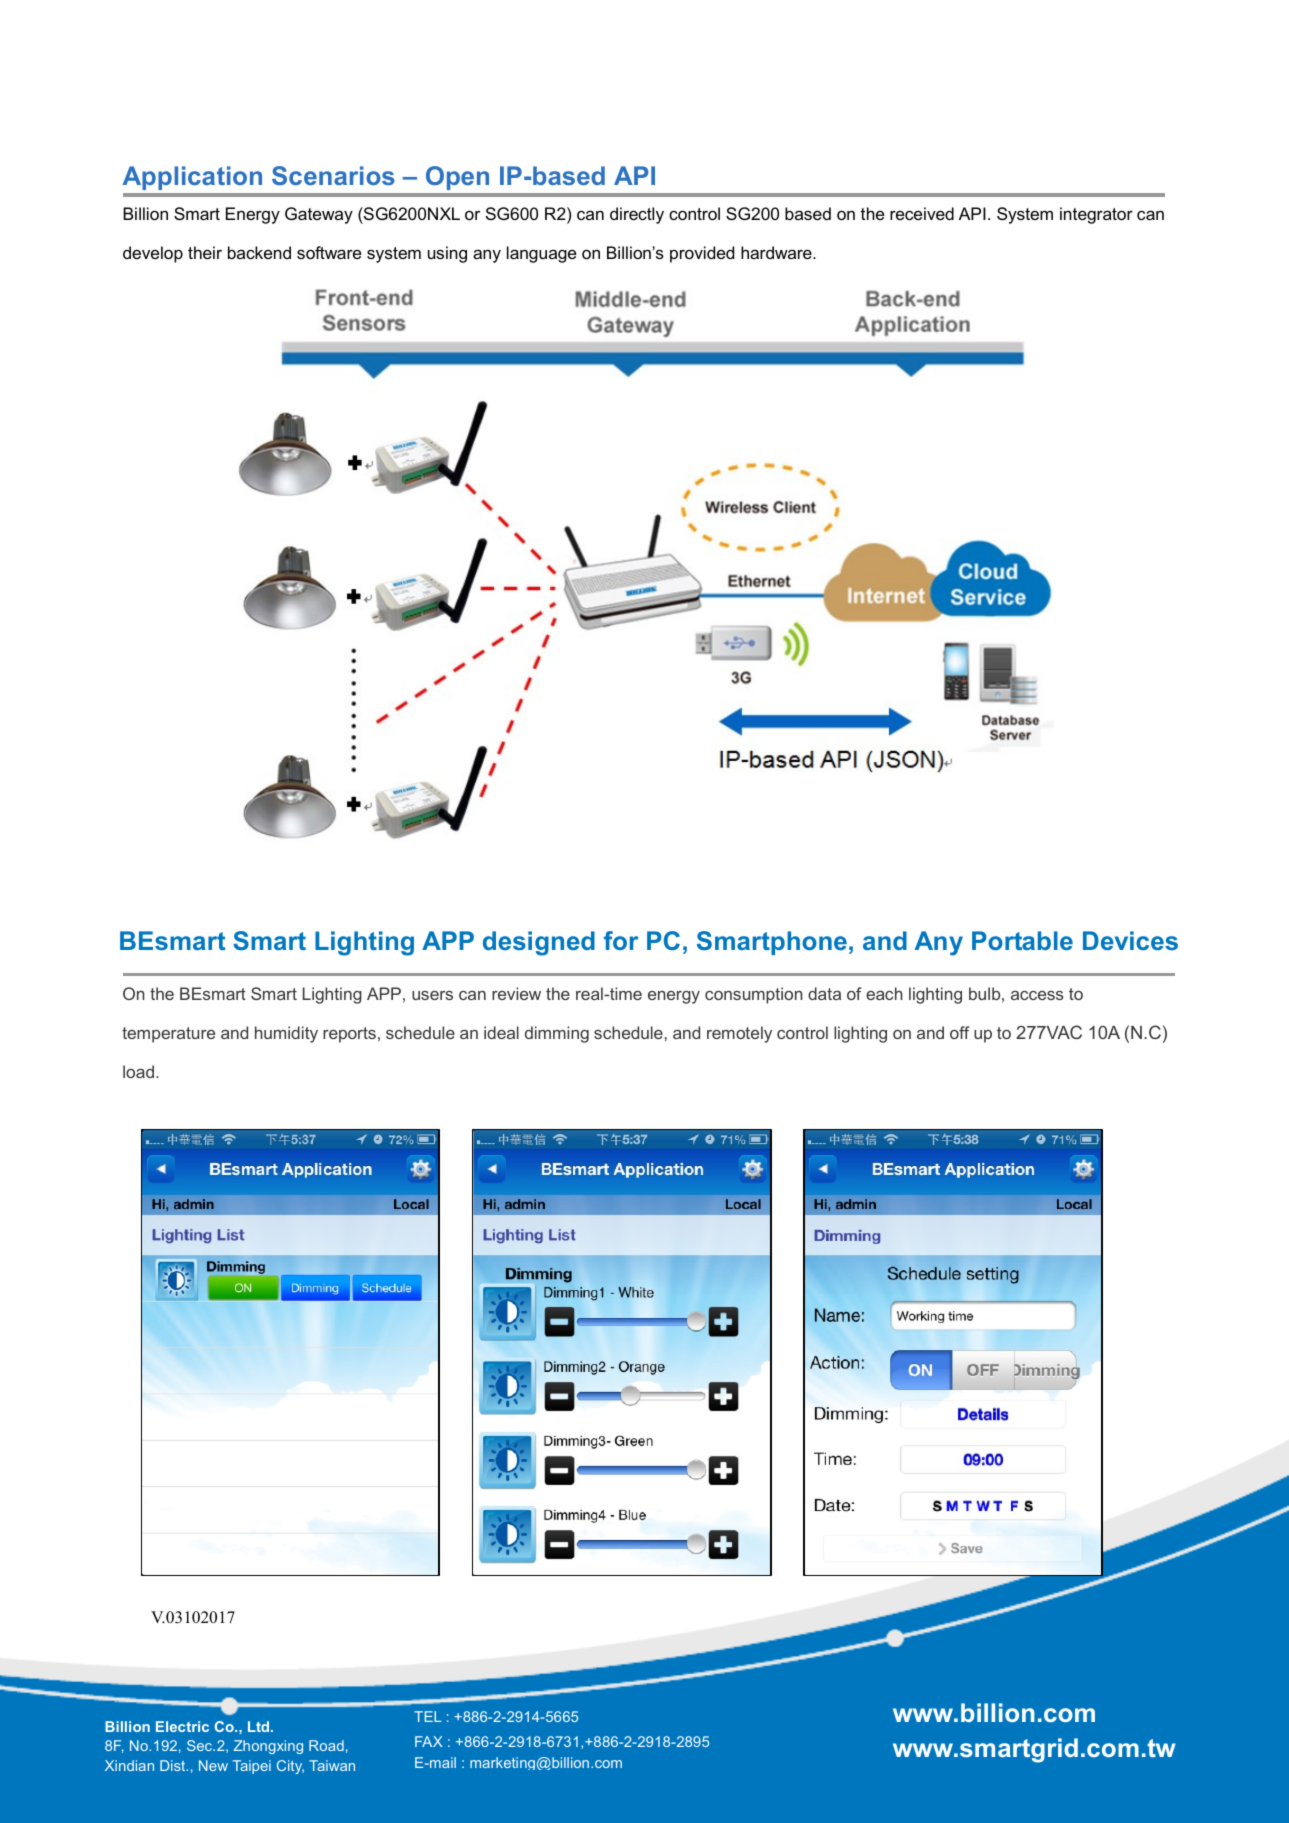 Image resolution: width=1289 pixels, height=1823 pixels. I want to click on backend, so click(259, 252).
